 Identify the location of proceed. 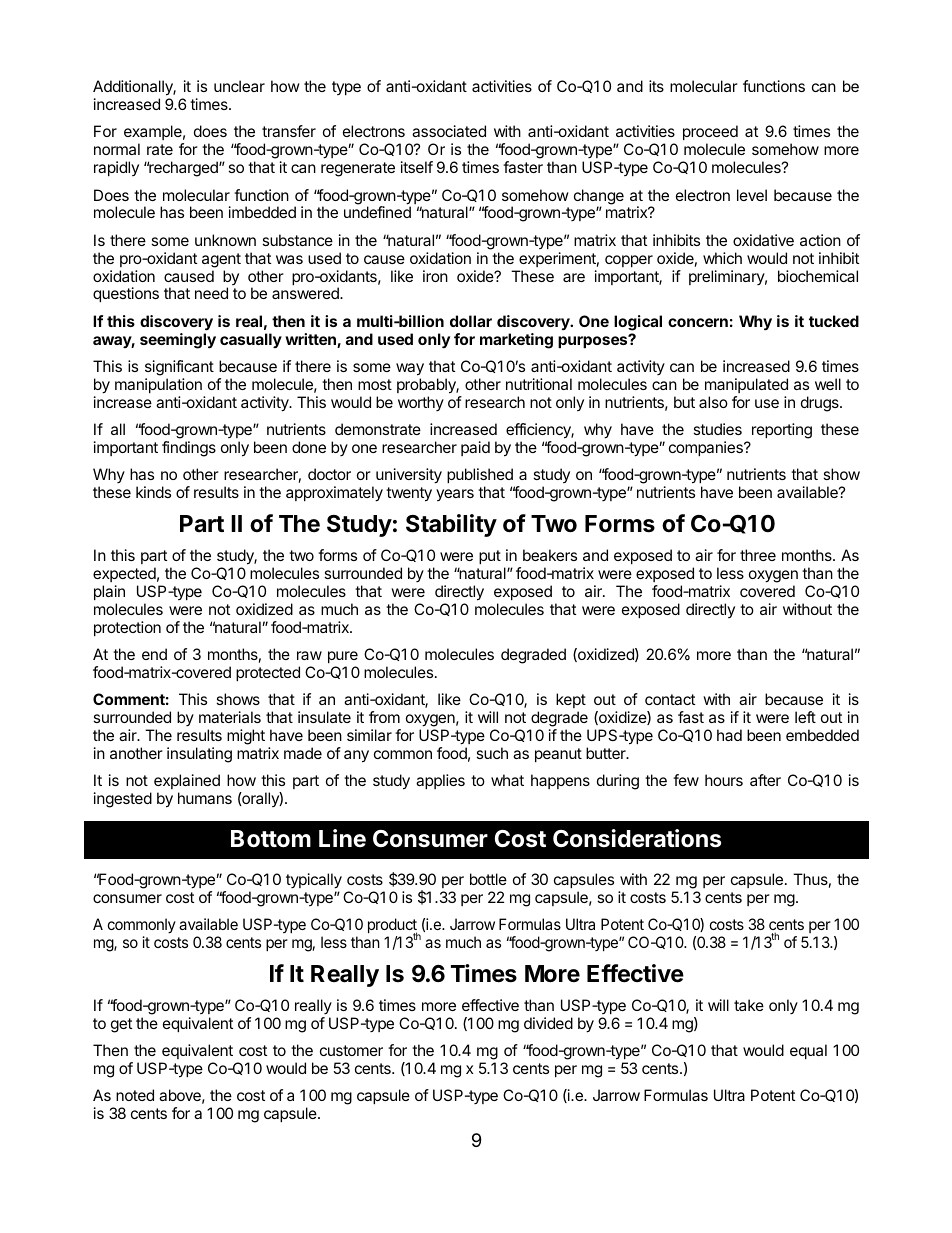
(710, 134).
